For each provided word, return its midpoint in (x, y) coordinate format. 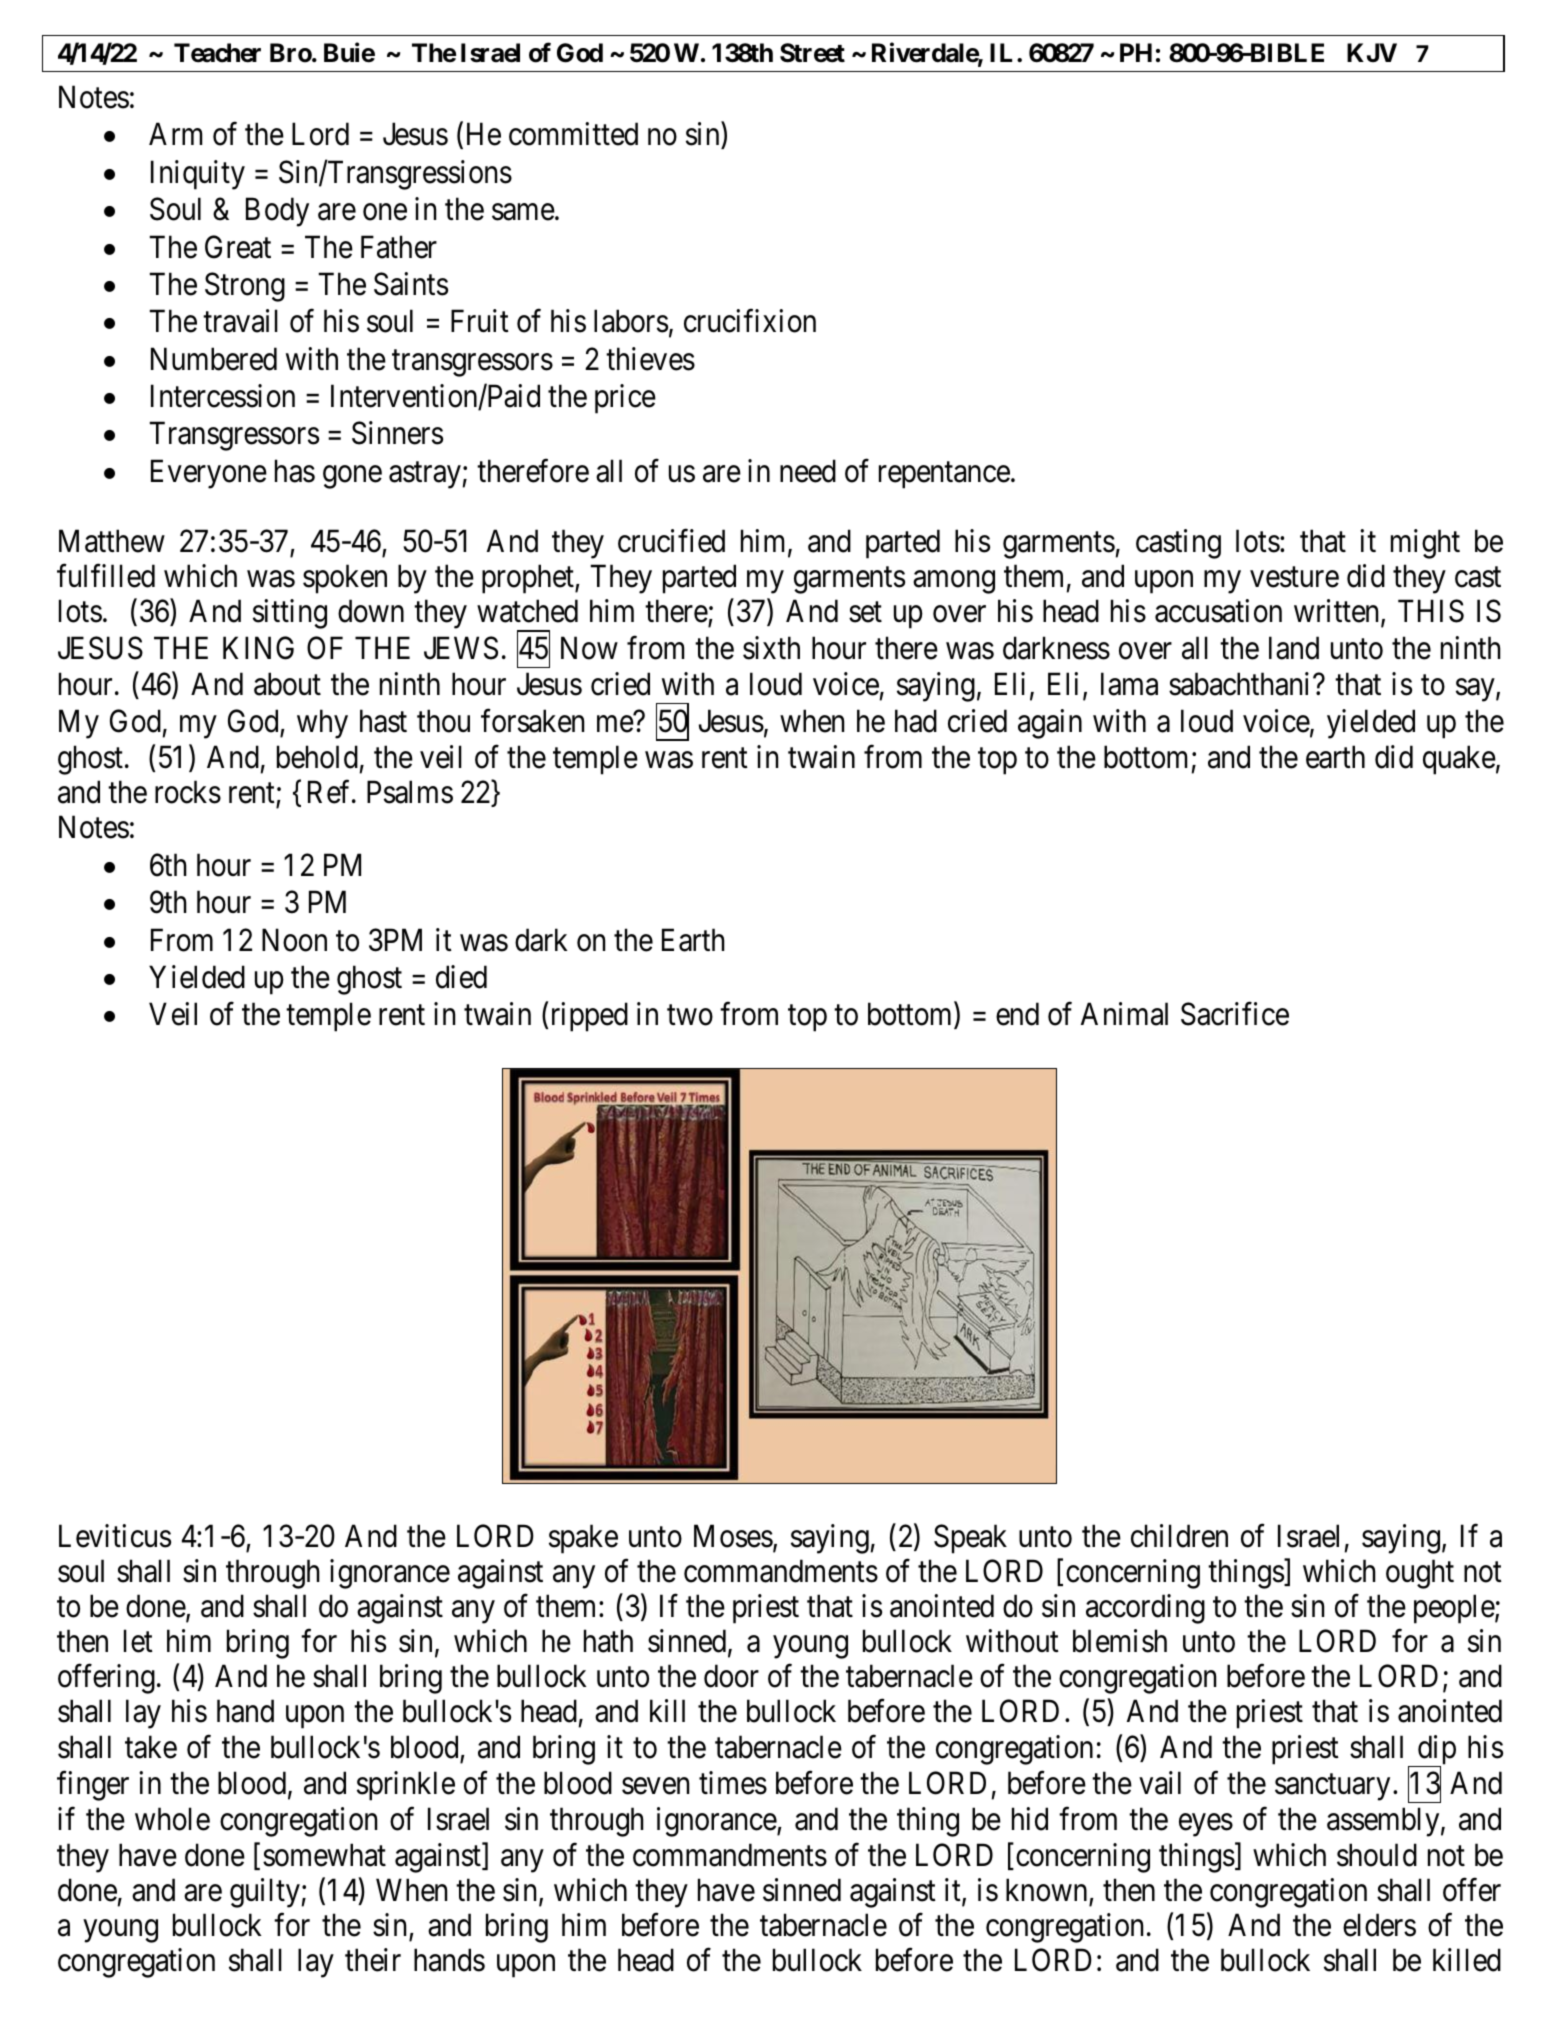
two (690, 1016)
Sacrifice (1235, 1014)
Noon (294, 940)
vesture (1294, 577)
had (916, 721)
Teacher (217, 53)
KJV (1372, 52)
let (138, 1641)
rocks (188, 792)
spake (583, 1539)
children (1179, 1536)
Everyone (209, 474)
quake (1459, 760)
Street (812, 53)
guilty (265, 1893)
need (808, 471)
